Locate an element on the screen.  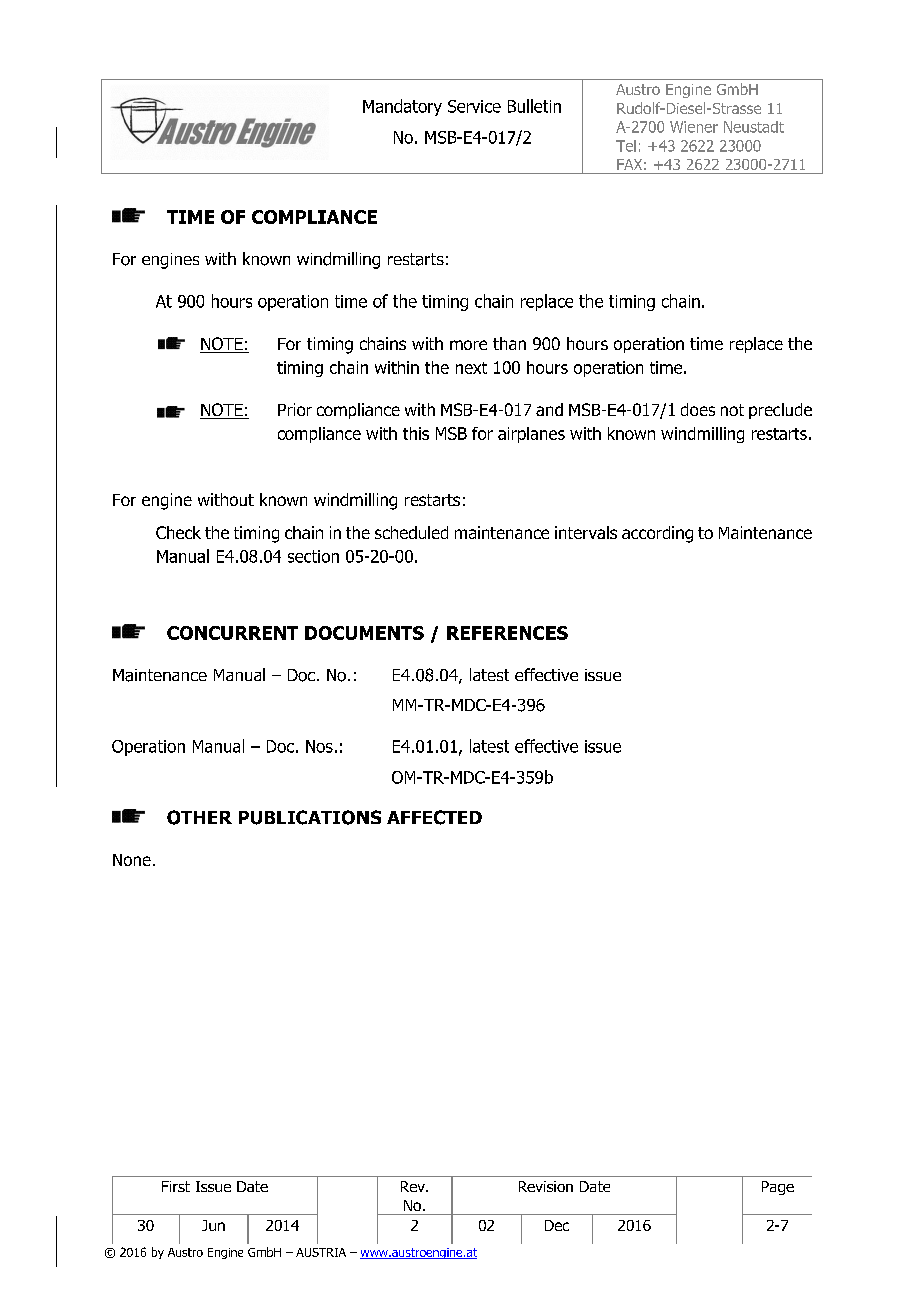
AFFECTED is located at coordinates (434, 817).
